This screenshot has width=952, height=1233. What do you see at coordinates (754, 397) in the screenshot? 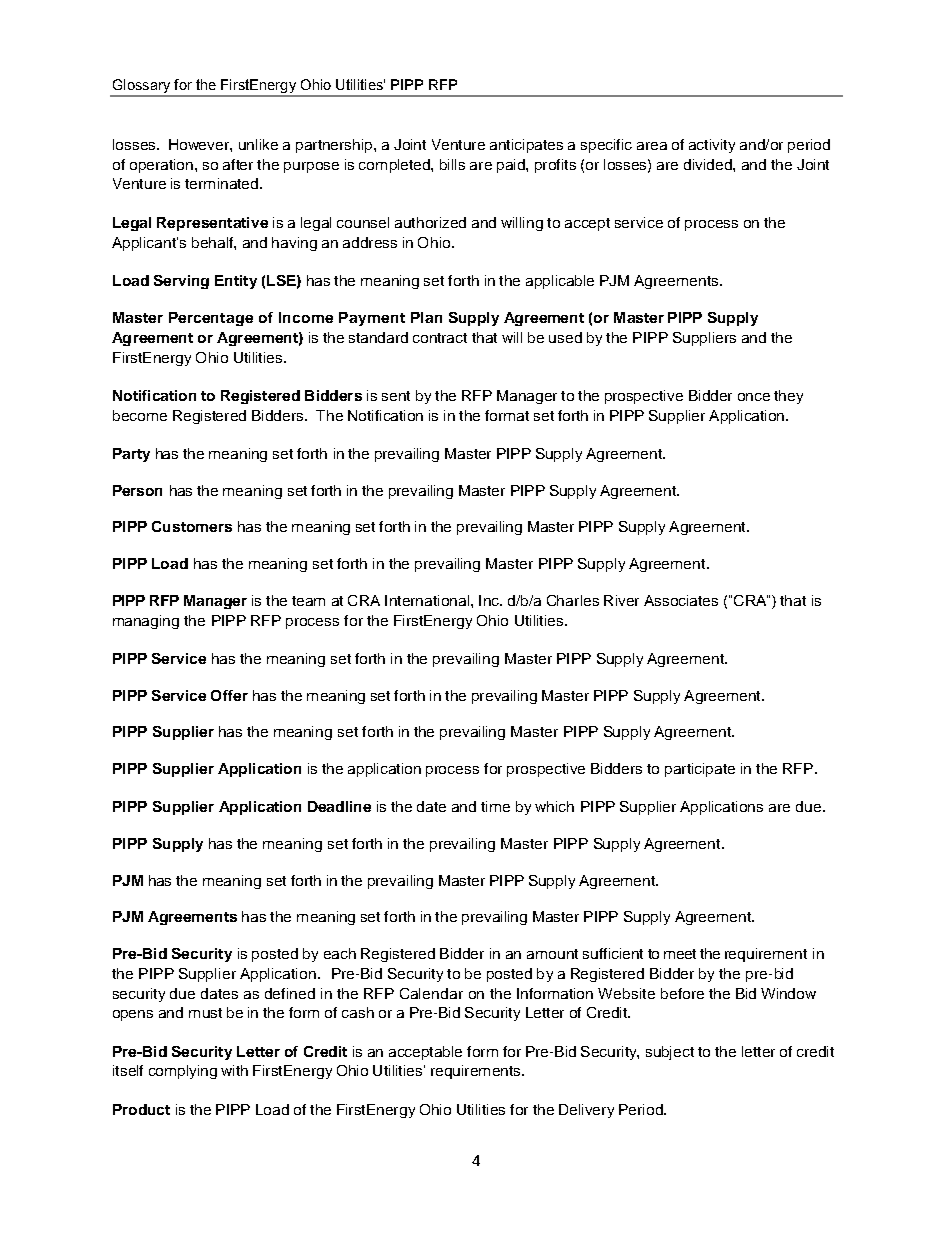
I see `once` at bounding box center [754, 397].
